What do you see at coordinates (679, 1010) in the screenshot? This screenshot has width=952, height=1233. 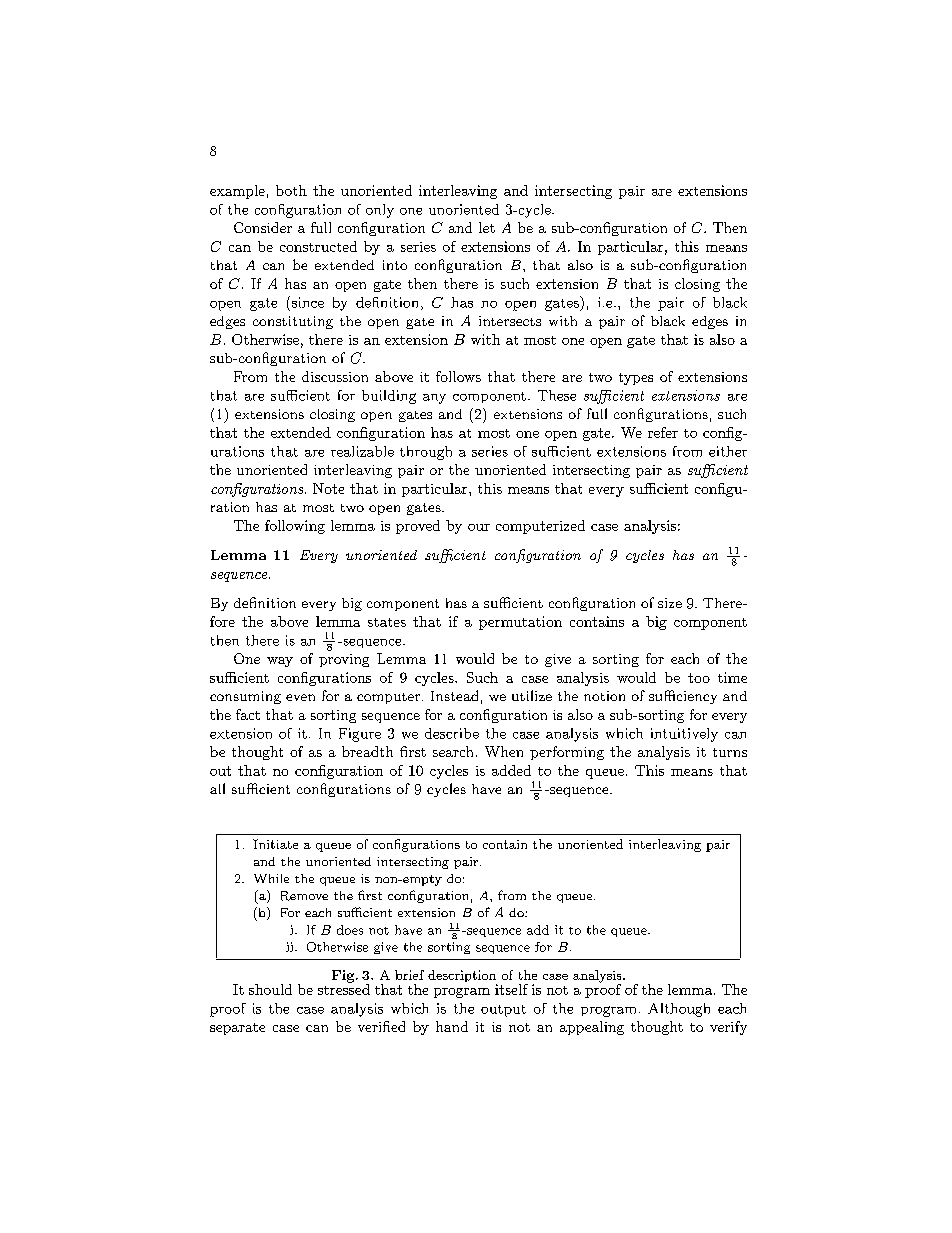 I see `Although` at bounding box center [679, 1010].
